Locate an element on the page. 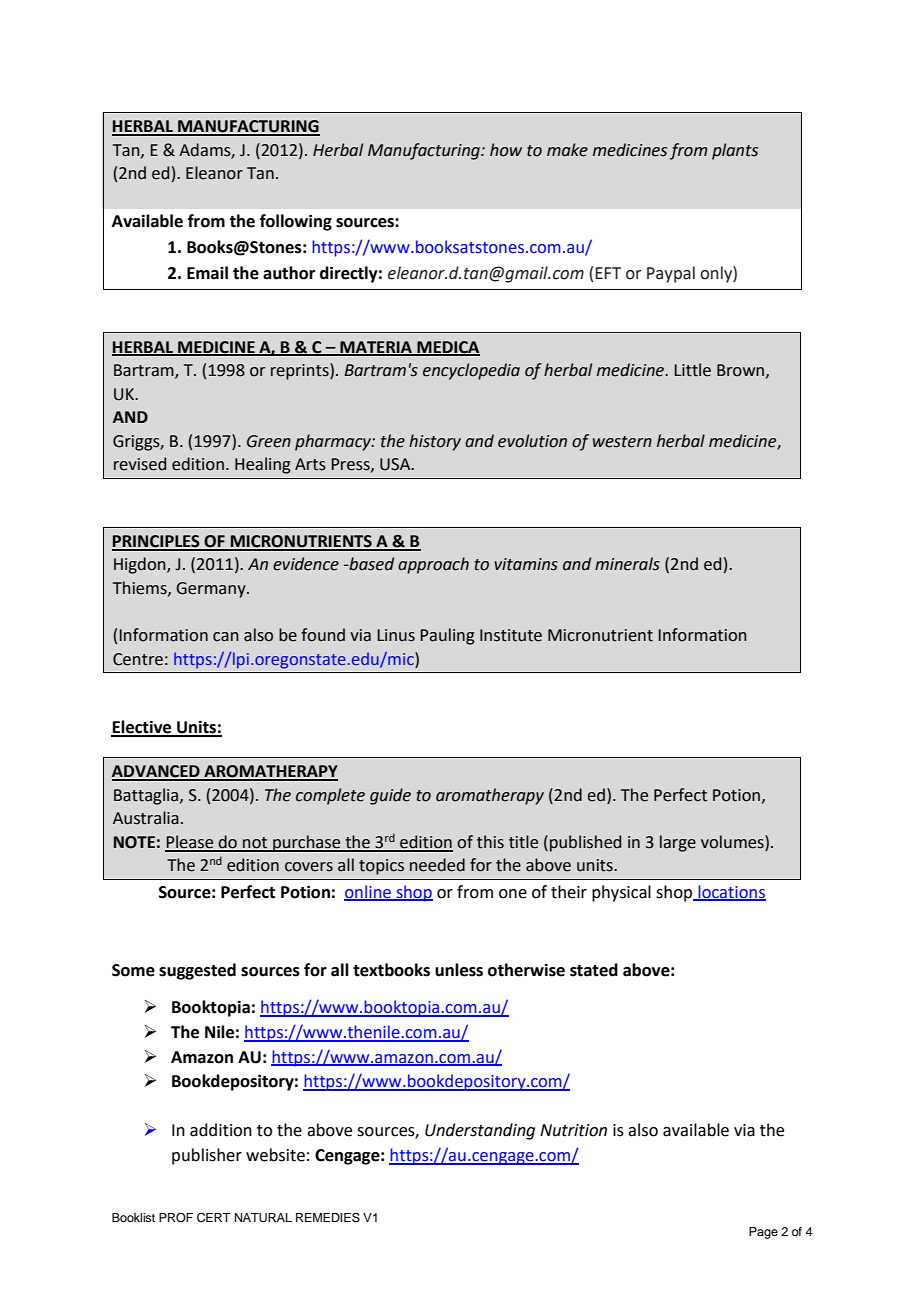  needed is located at coordinates (437, 865).
